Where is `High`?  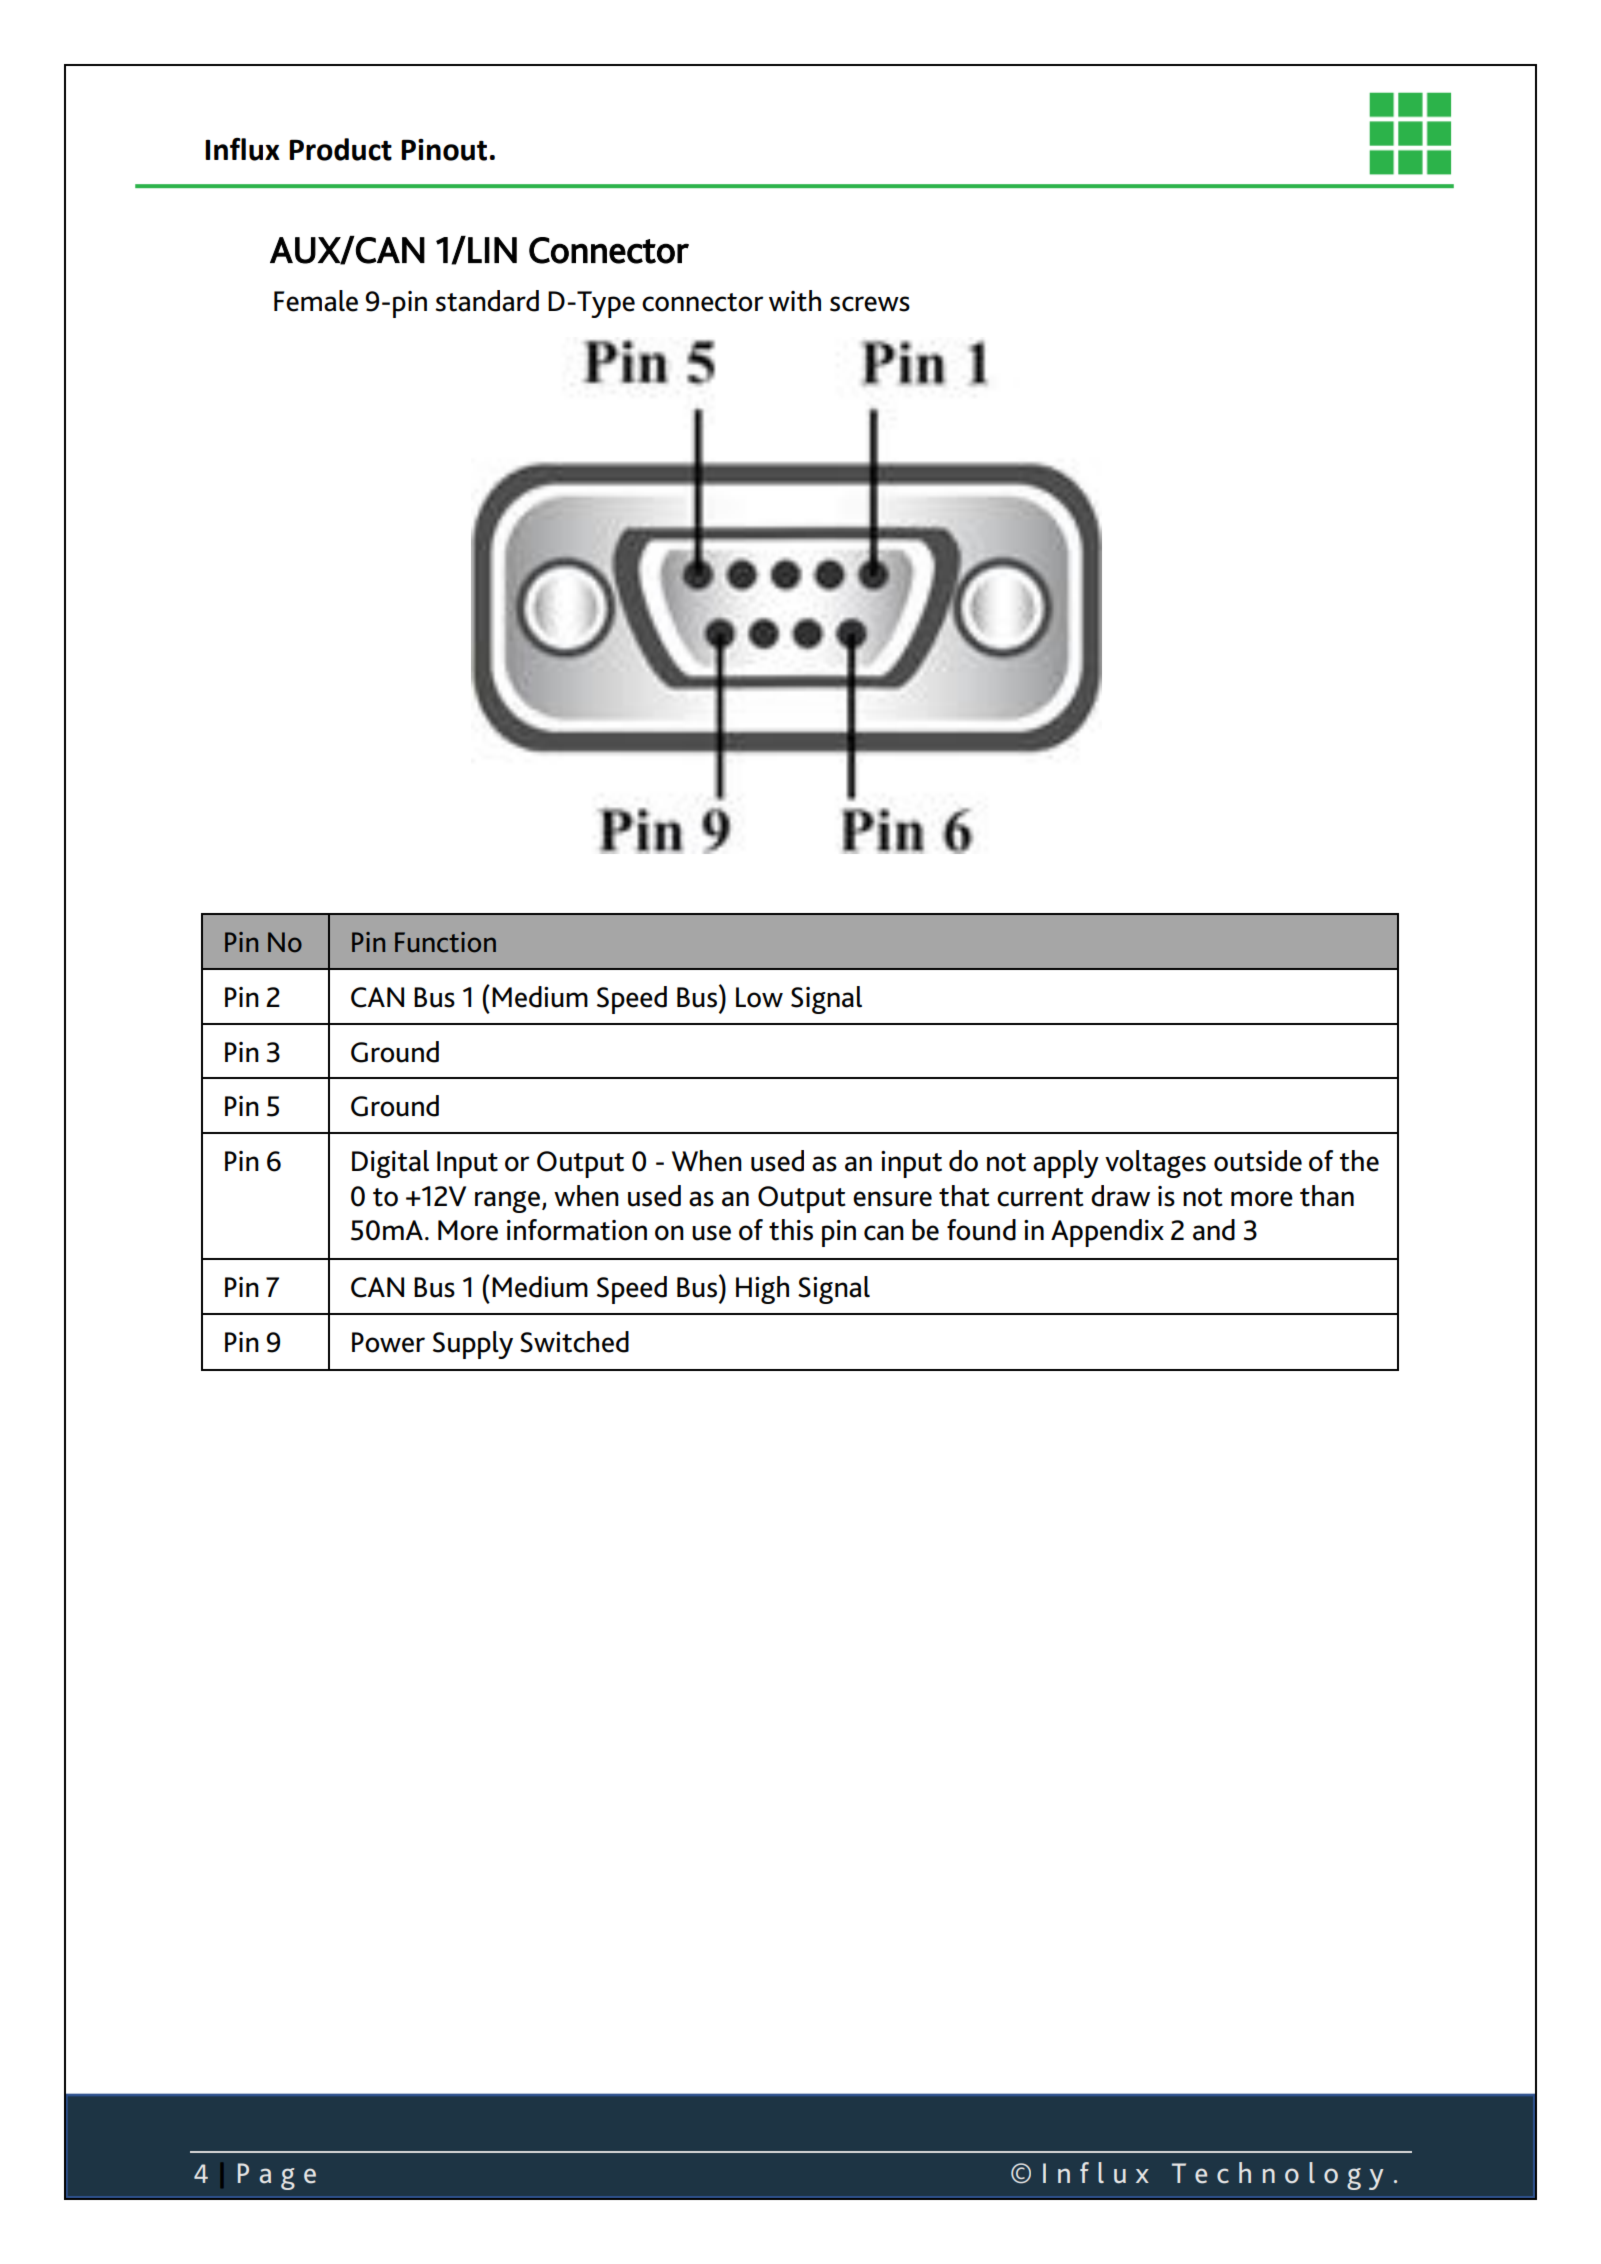
High is located at coordinates (762, 1290).
